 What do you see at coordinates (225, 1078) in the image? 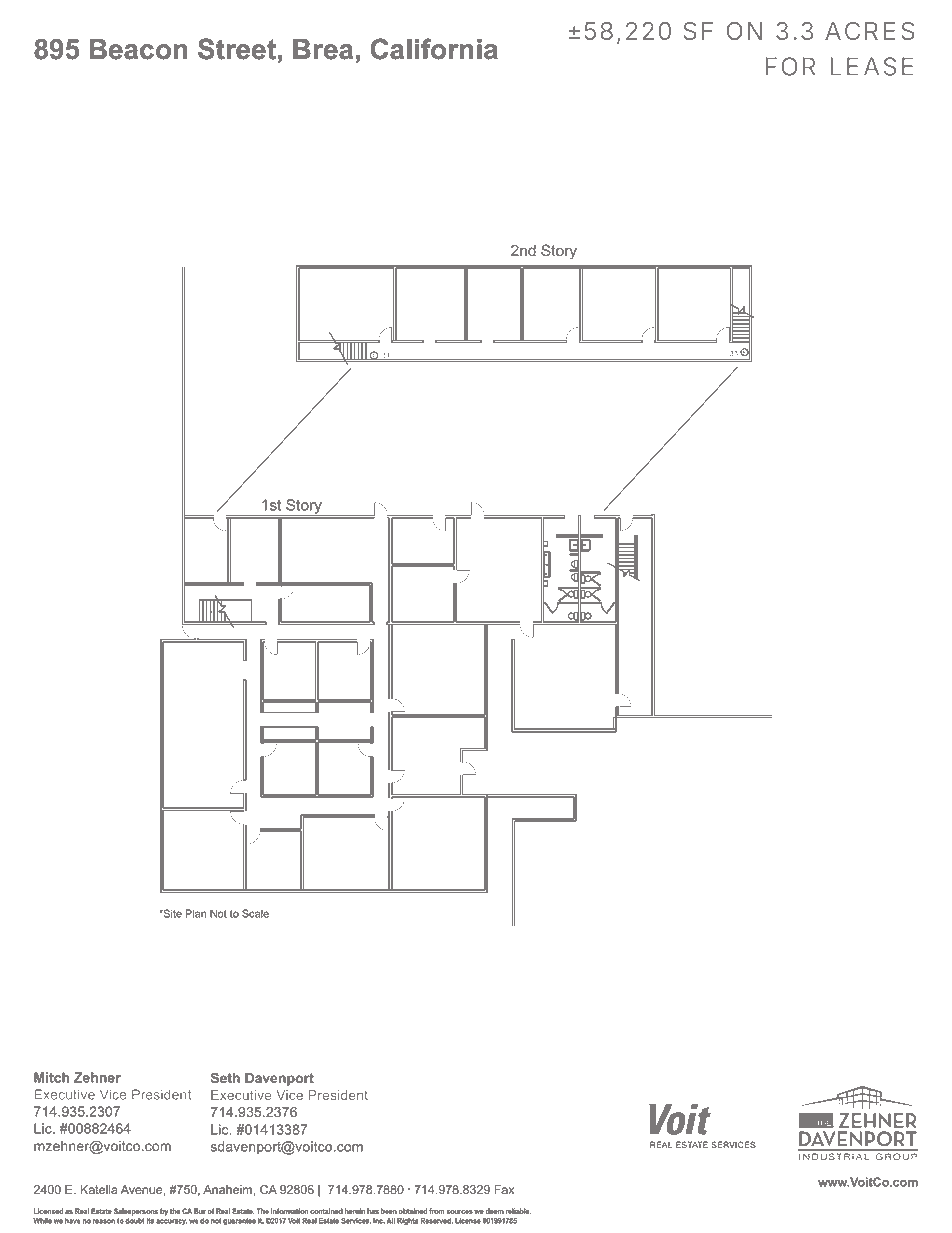
I see `Seth` at bounding box center [225, 1078].
